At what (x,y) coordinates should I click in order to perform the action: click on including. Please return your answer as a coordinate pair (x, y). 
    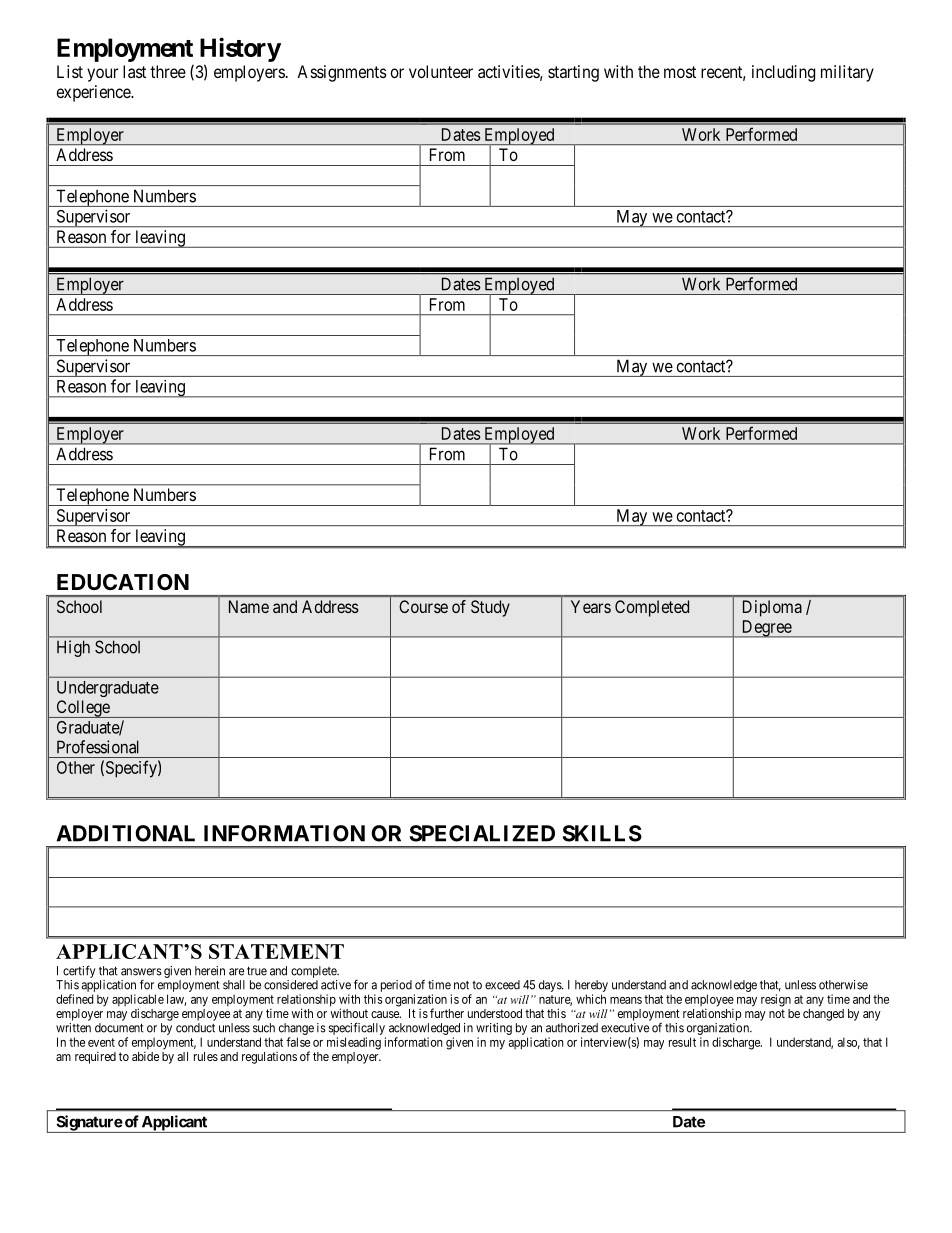
    Looking at the image, I should click on (783, 73).
